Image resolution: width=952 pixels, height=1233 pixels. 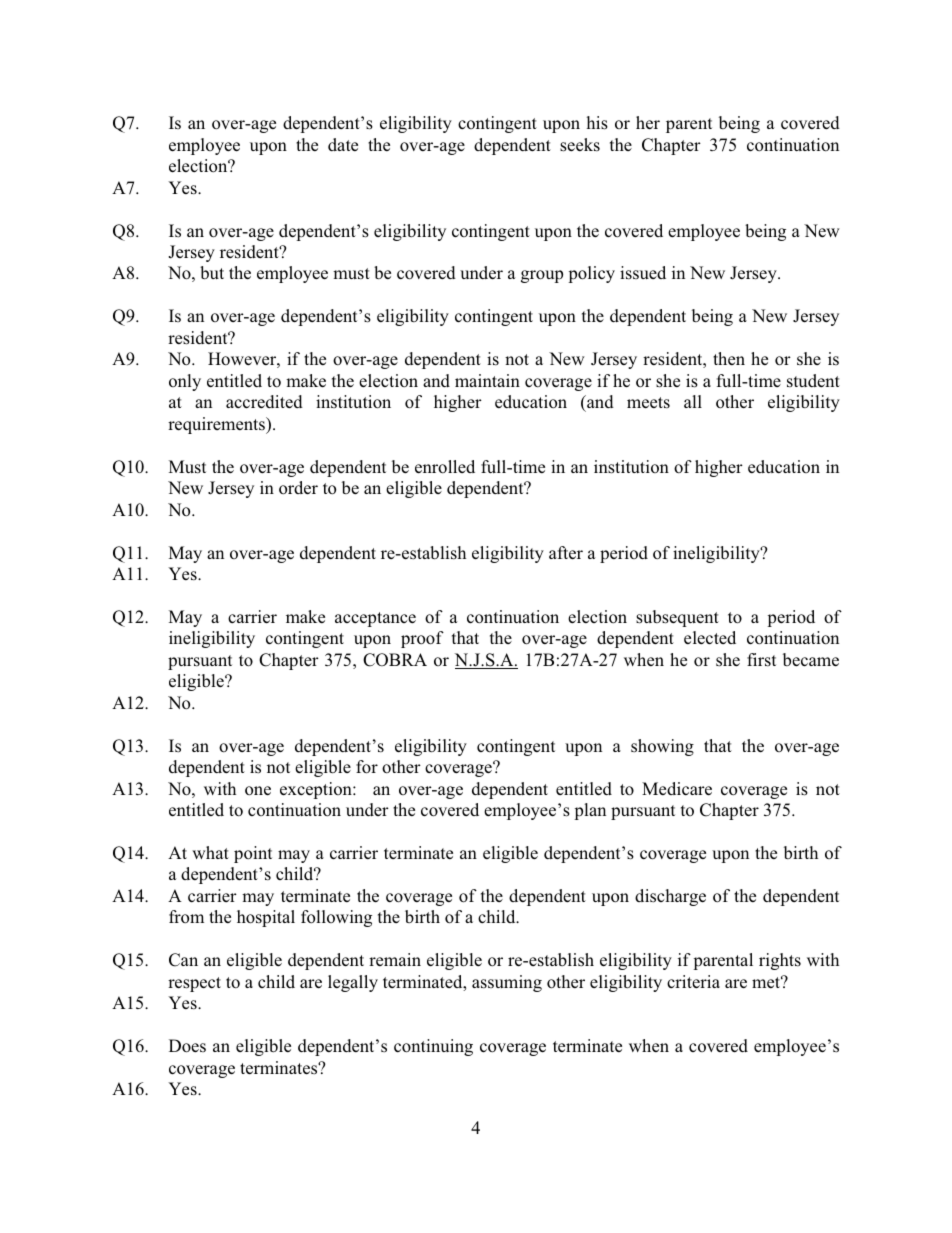 I want to click on date, so click(x=343, y=144).
